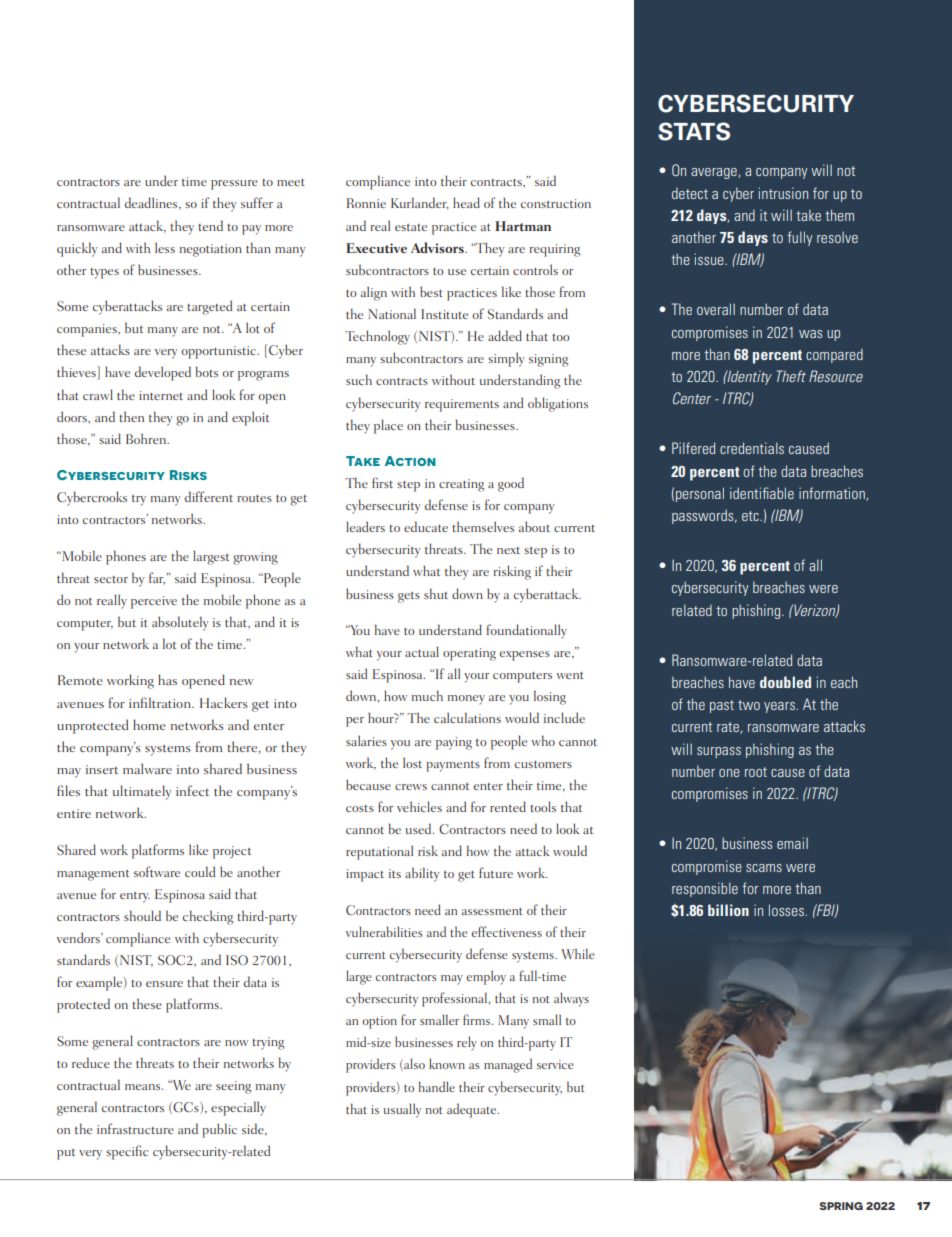 Image resolution: width=952 pixels, height=1237 pixels. What do you see at coordinates (473, 1110) in the page?
I see `adequate` at bounding box center [473, 1110].
